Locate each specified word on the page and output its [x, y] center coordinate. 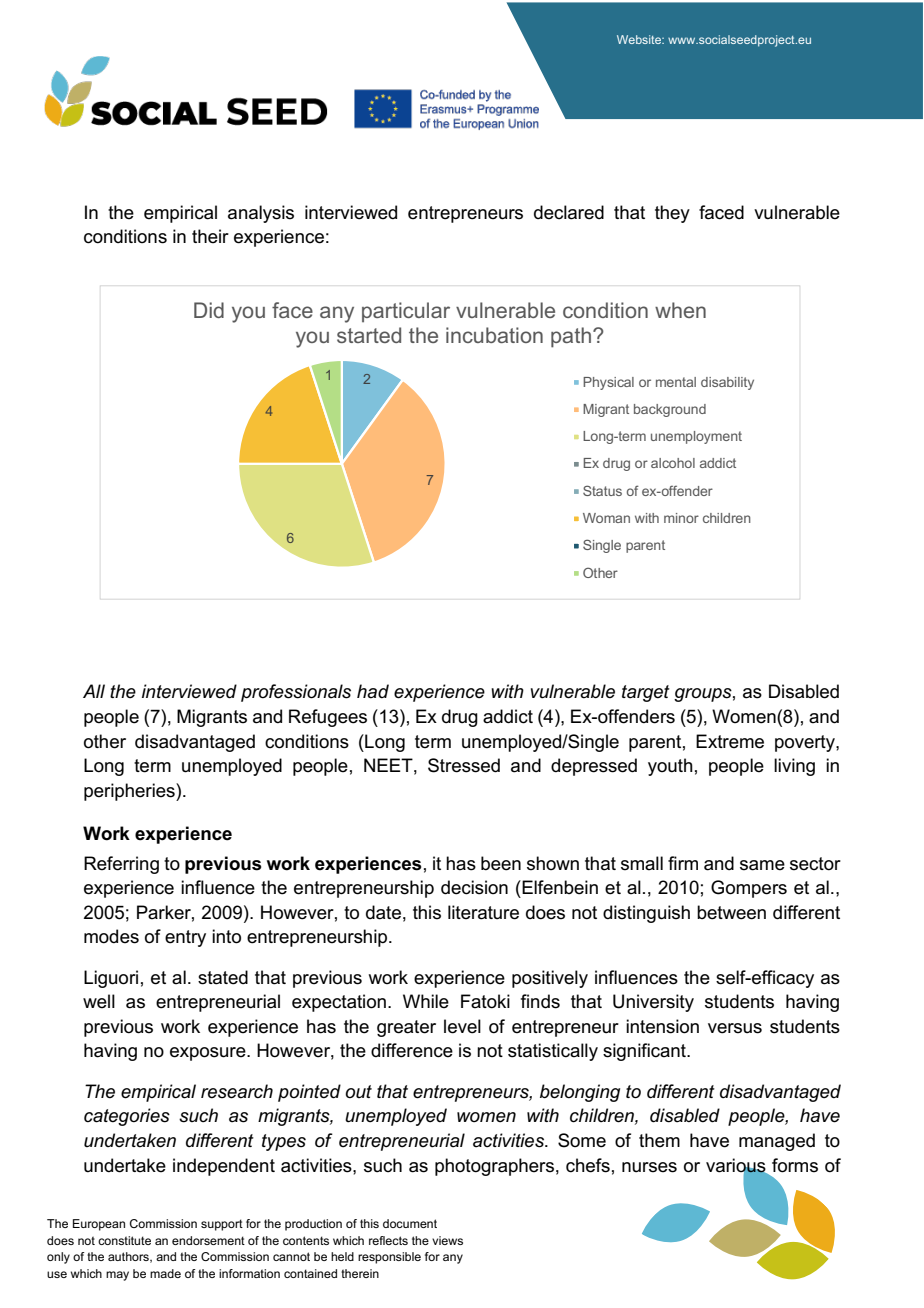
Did [209, 310]
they [672, 214]
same [762, 865]
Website [640, 39]
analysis [261, 214]
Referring [121, 865]
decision [474, 887]
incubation [494, 335]
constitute [124, 1240]
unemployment [696, 437]
